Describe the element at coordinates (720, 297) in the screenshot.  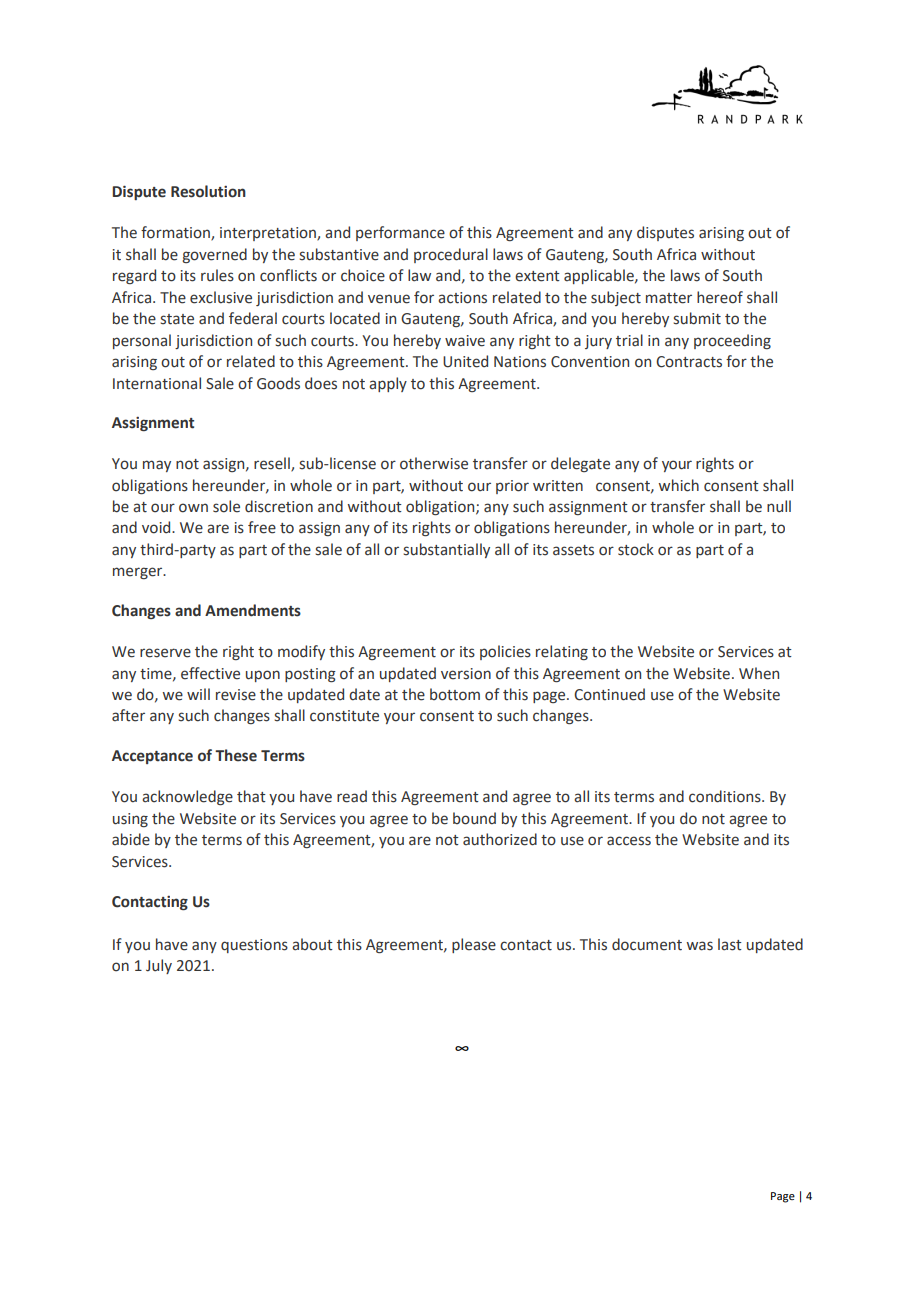
I see `hereof` at that location.
